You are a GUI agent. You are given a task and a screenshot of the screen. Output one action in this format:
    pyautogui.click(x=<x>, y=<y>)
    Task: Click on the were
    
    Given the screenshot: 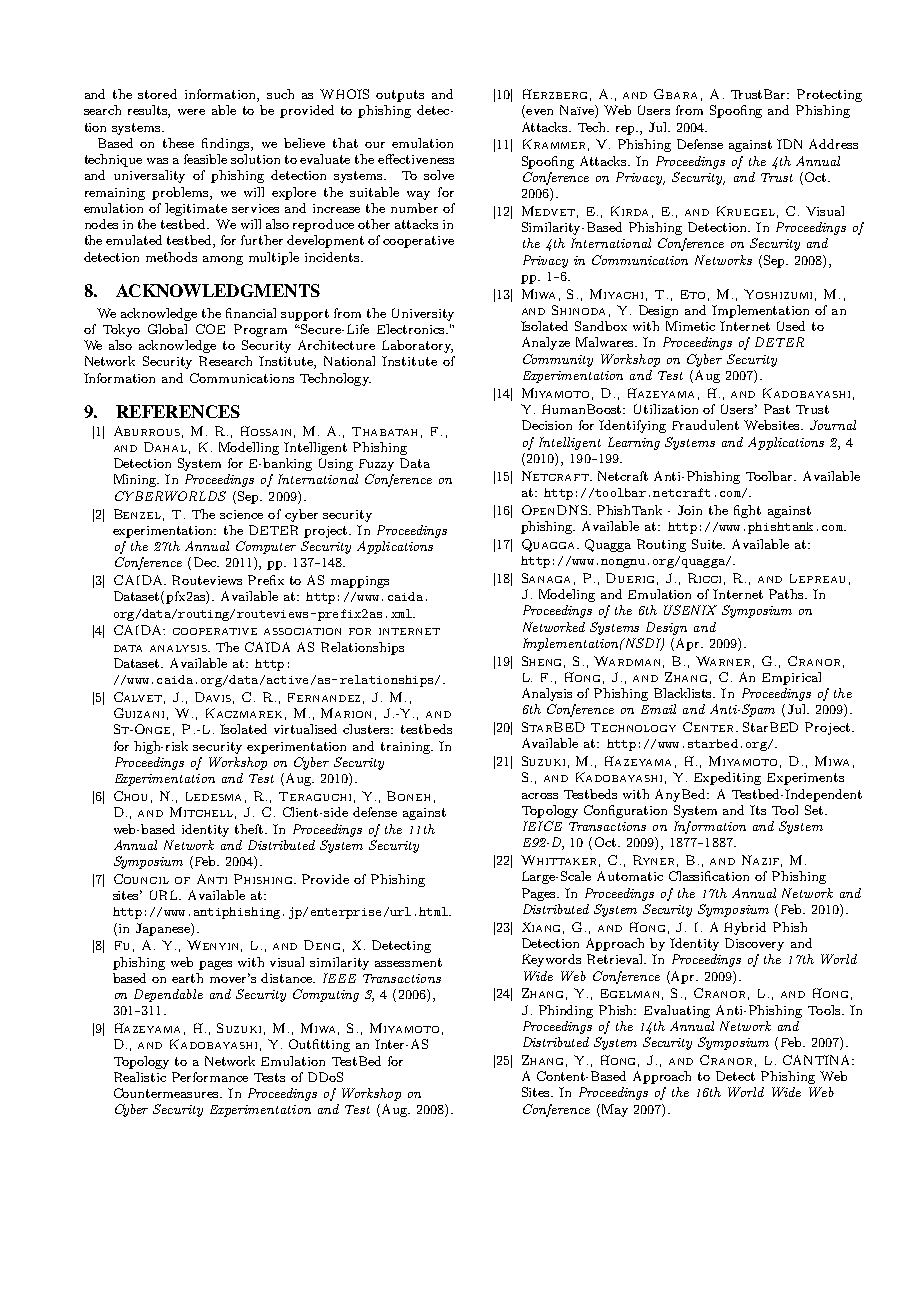 What is the action you would take?
    pyautogui.click(x=191, y=112)
